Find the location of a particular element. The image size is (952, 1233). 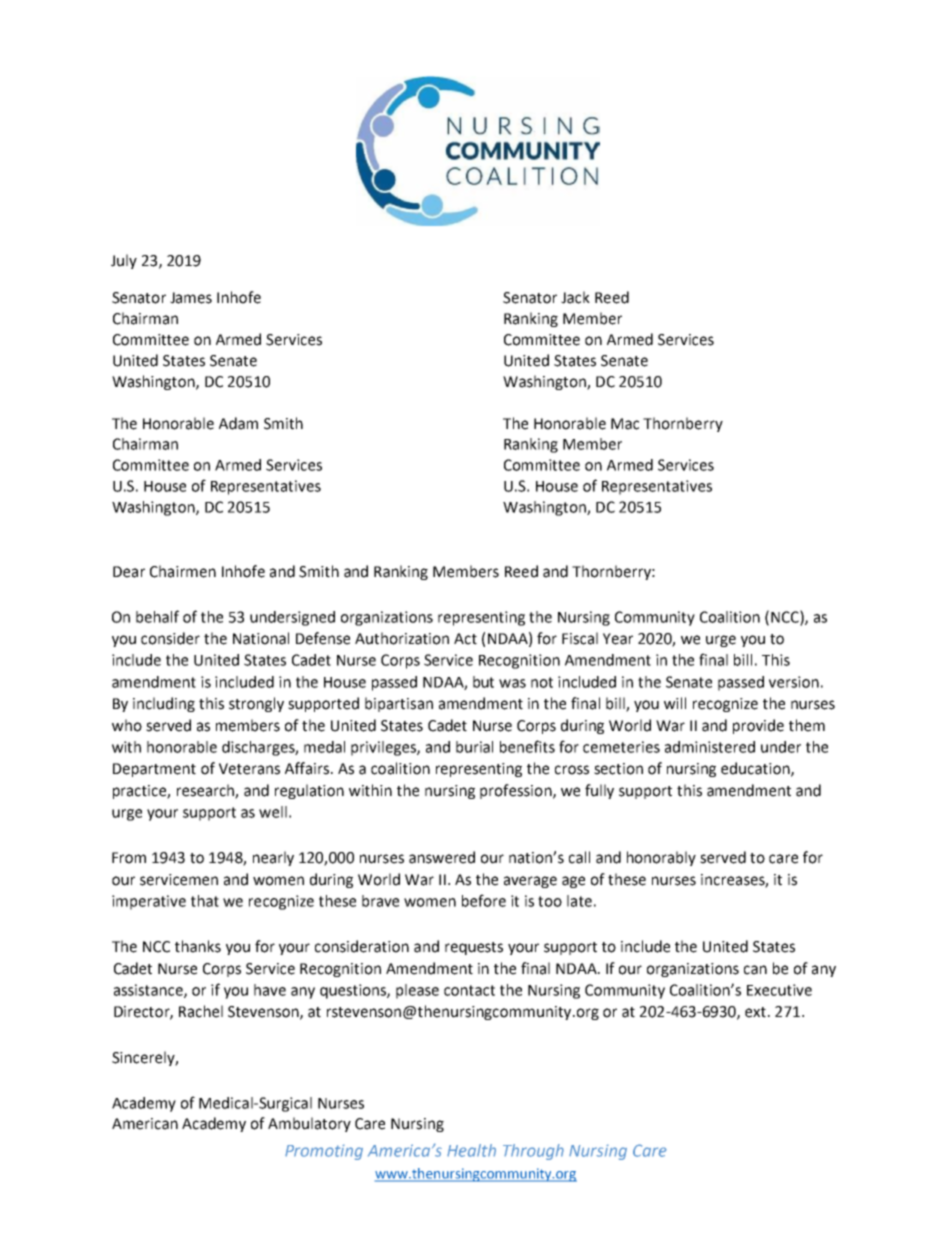

including is located at coordinates (164, 704).
